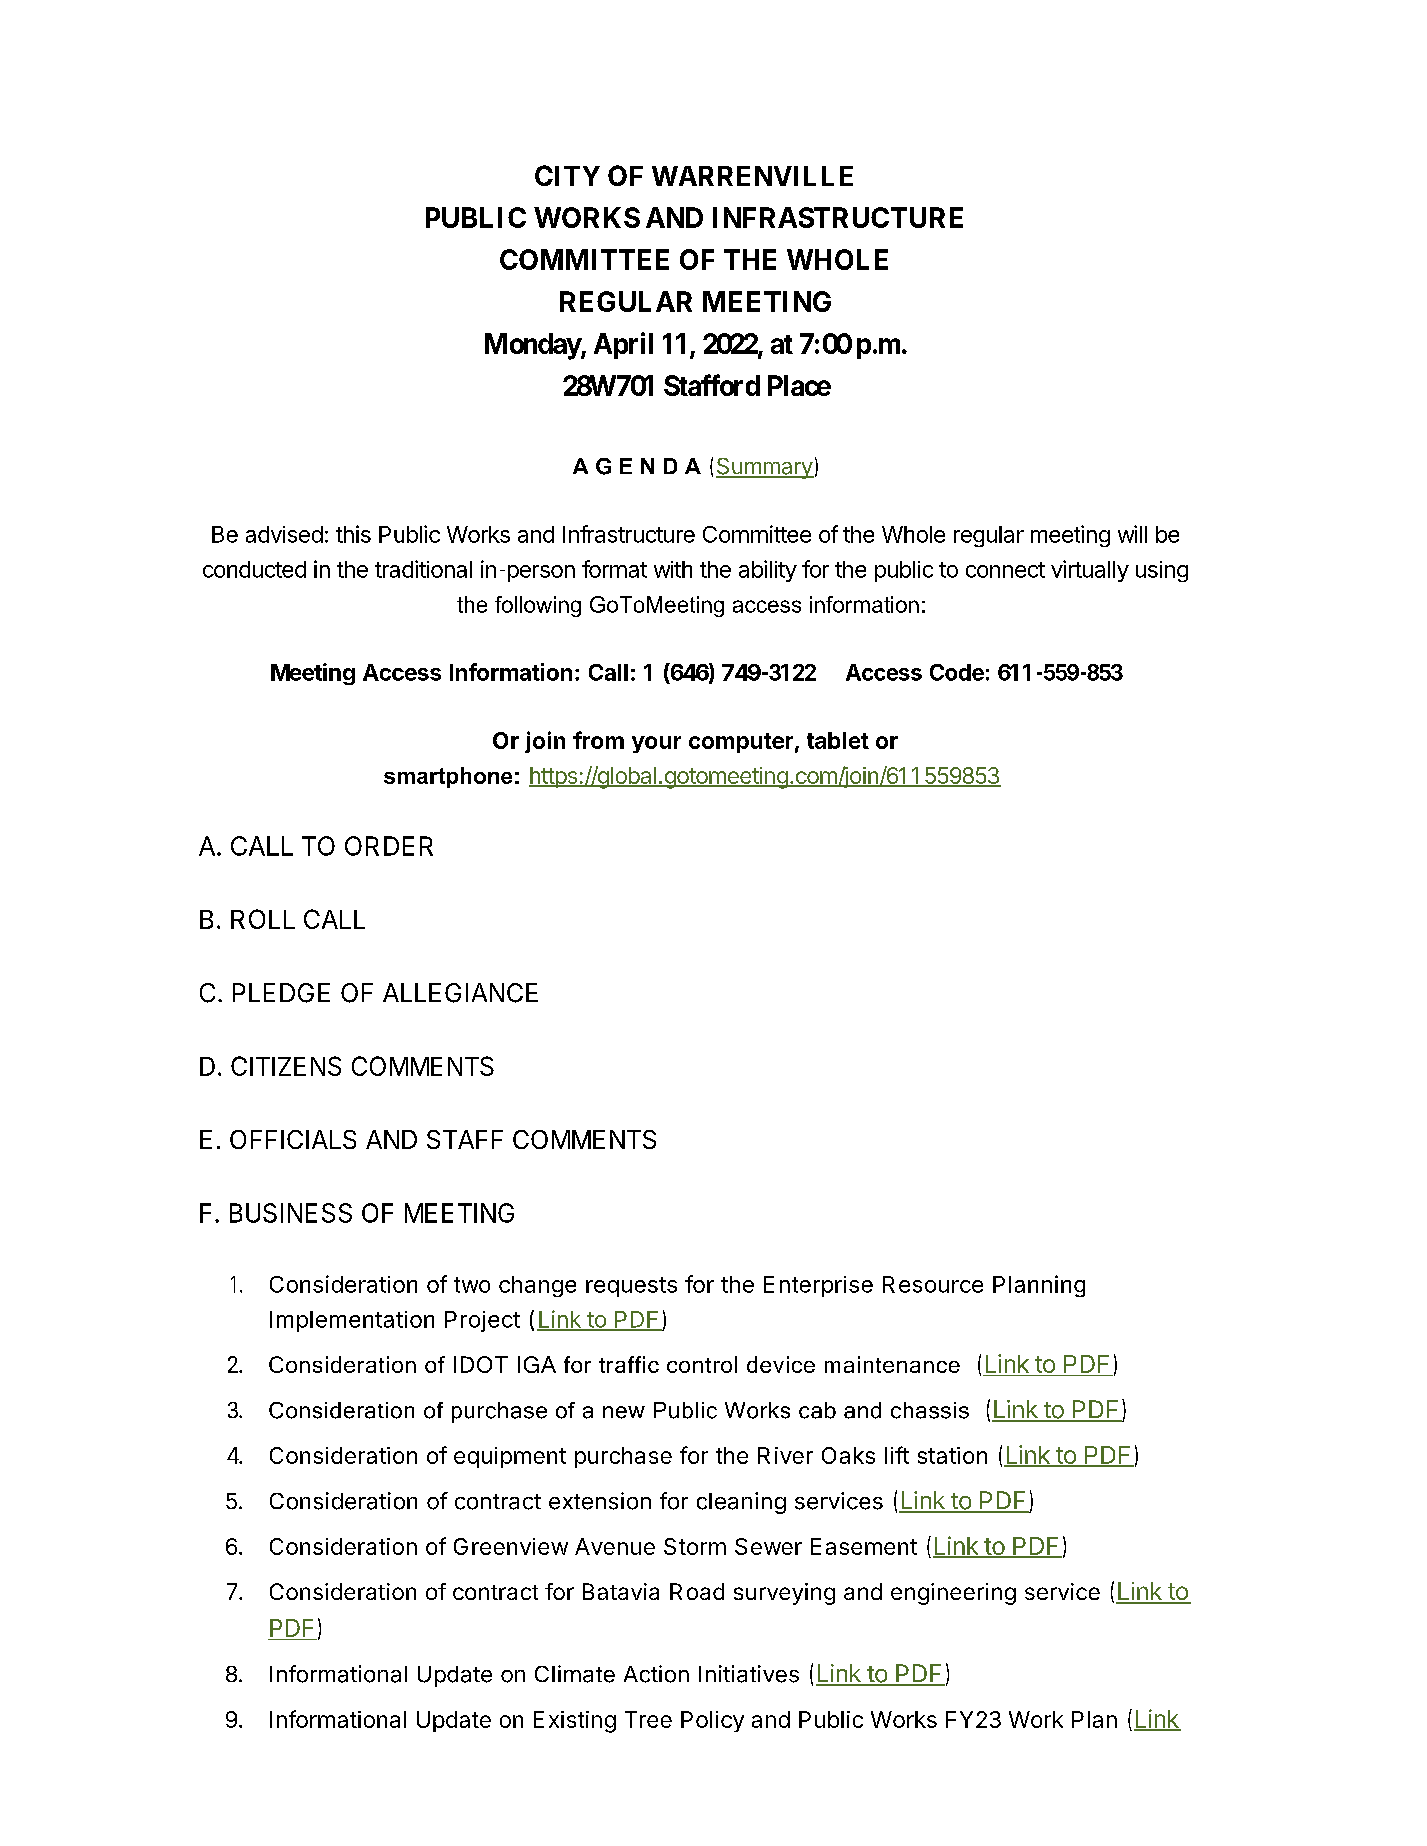 The width and height of the screenshot is (1427, 1846). I want to click on smartphone, so click(448, 777).
